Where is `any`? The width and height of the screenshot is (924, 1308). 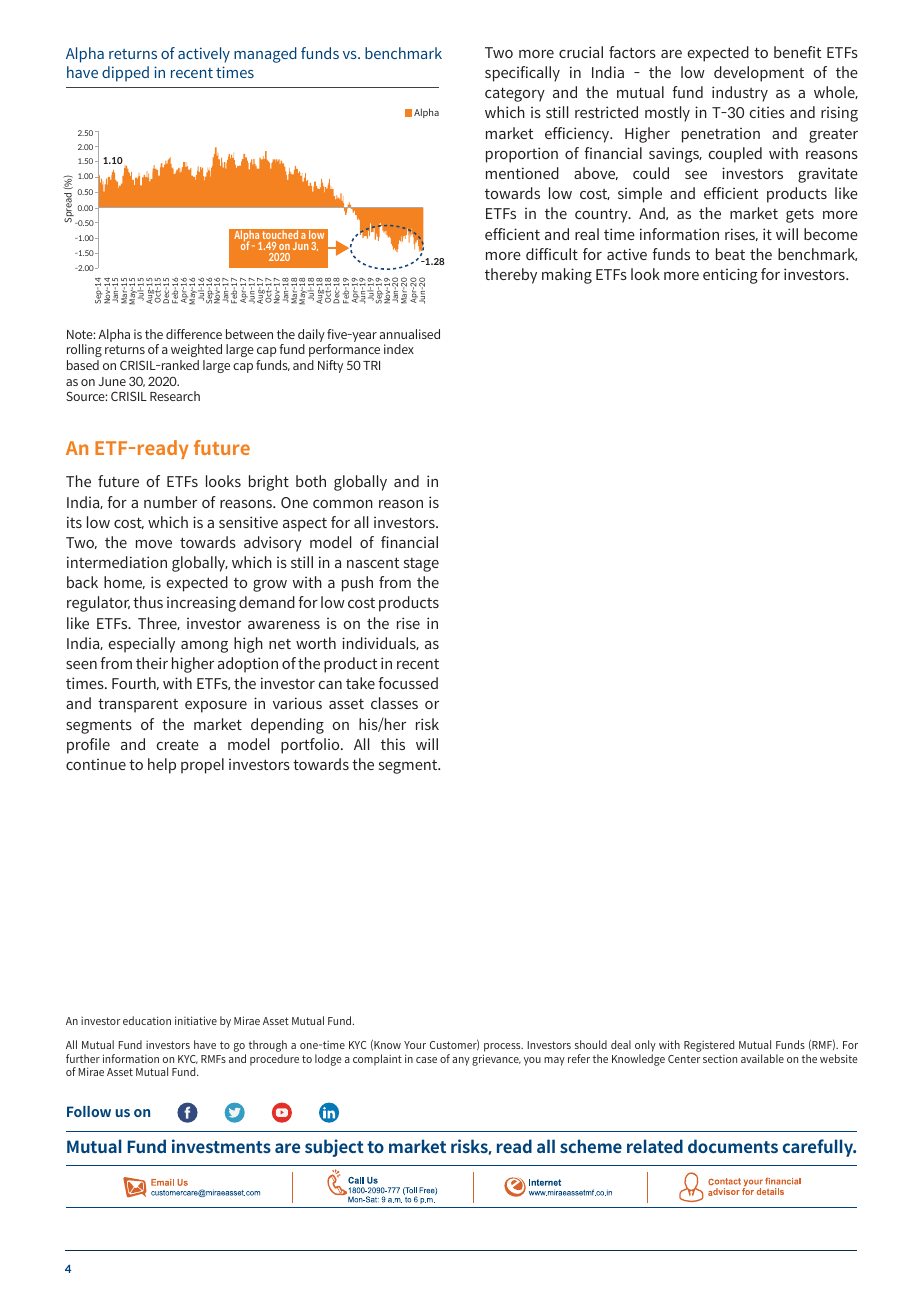
any is located at coordinates (461, 1061).
